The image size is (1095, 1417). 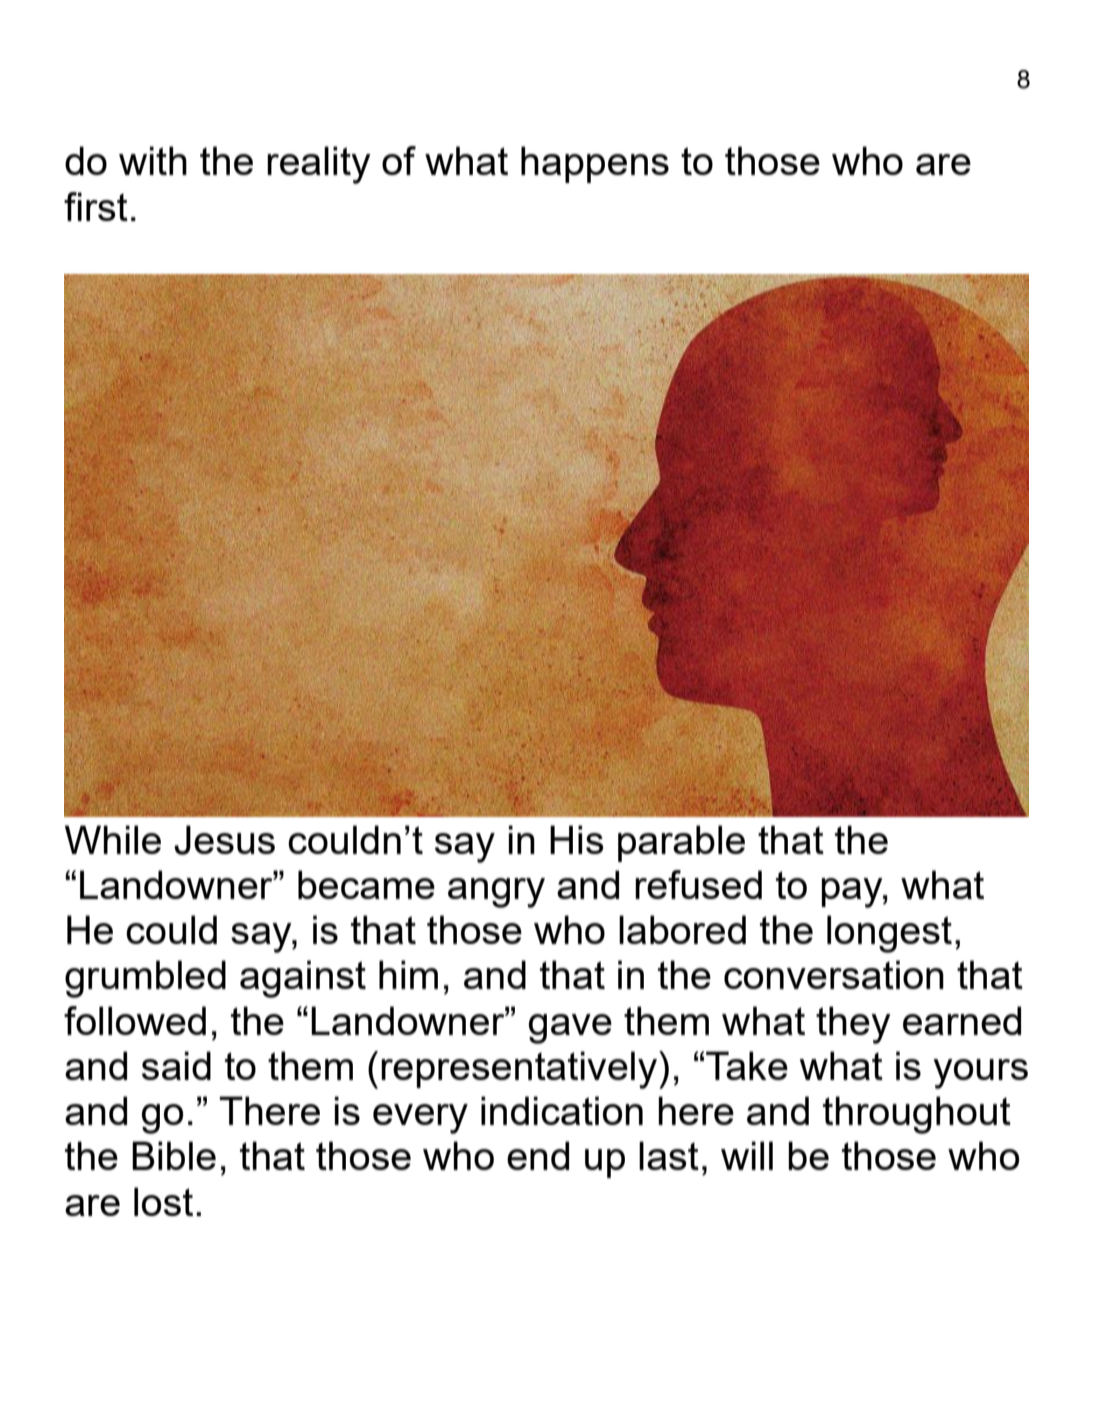 I want to click on Bible, so click(x=174, y=1155).
